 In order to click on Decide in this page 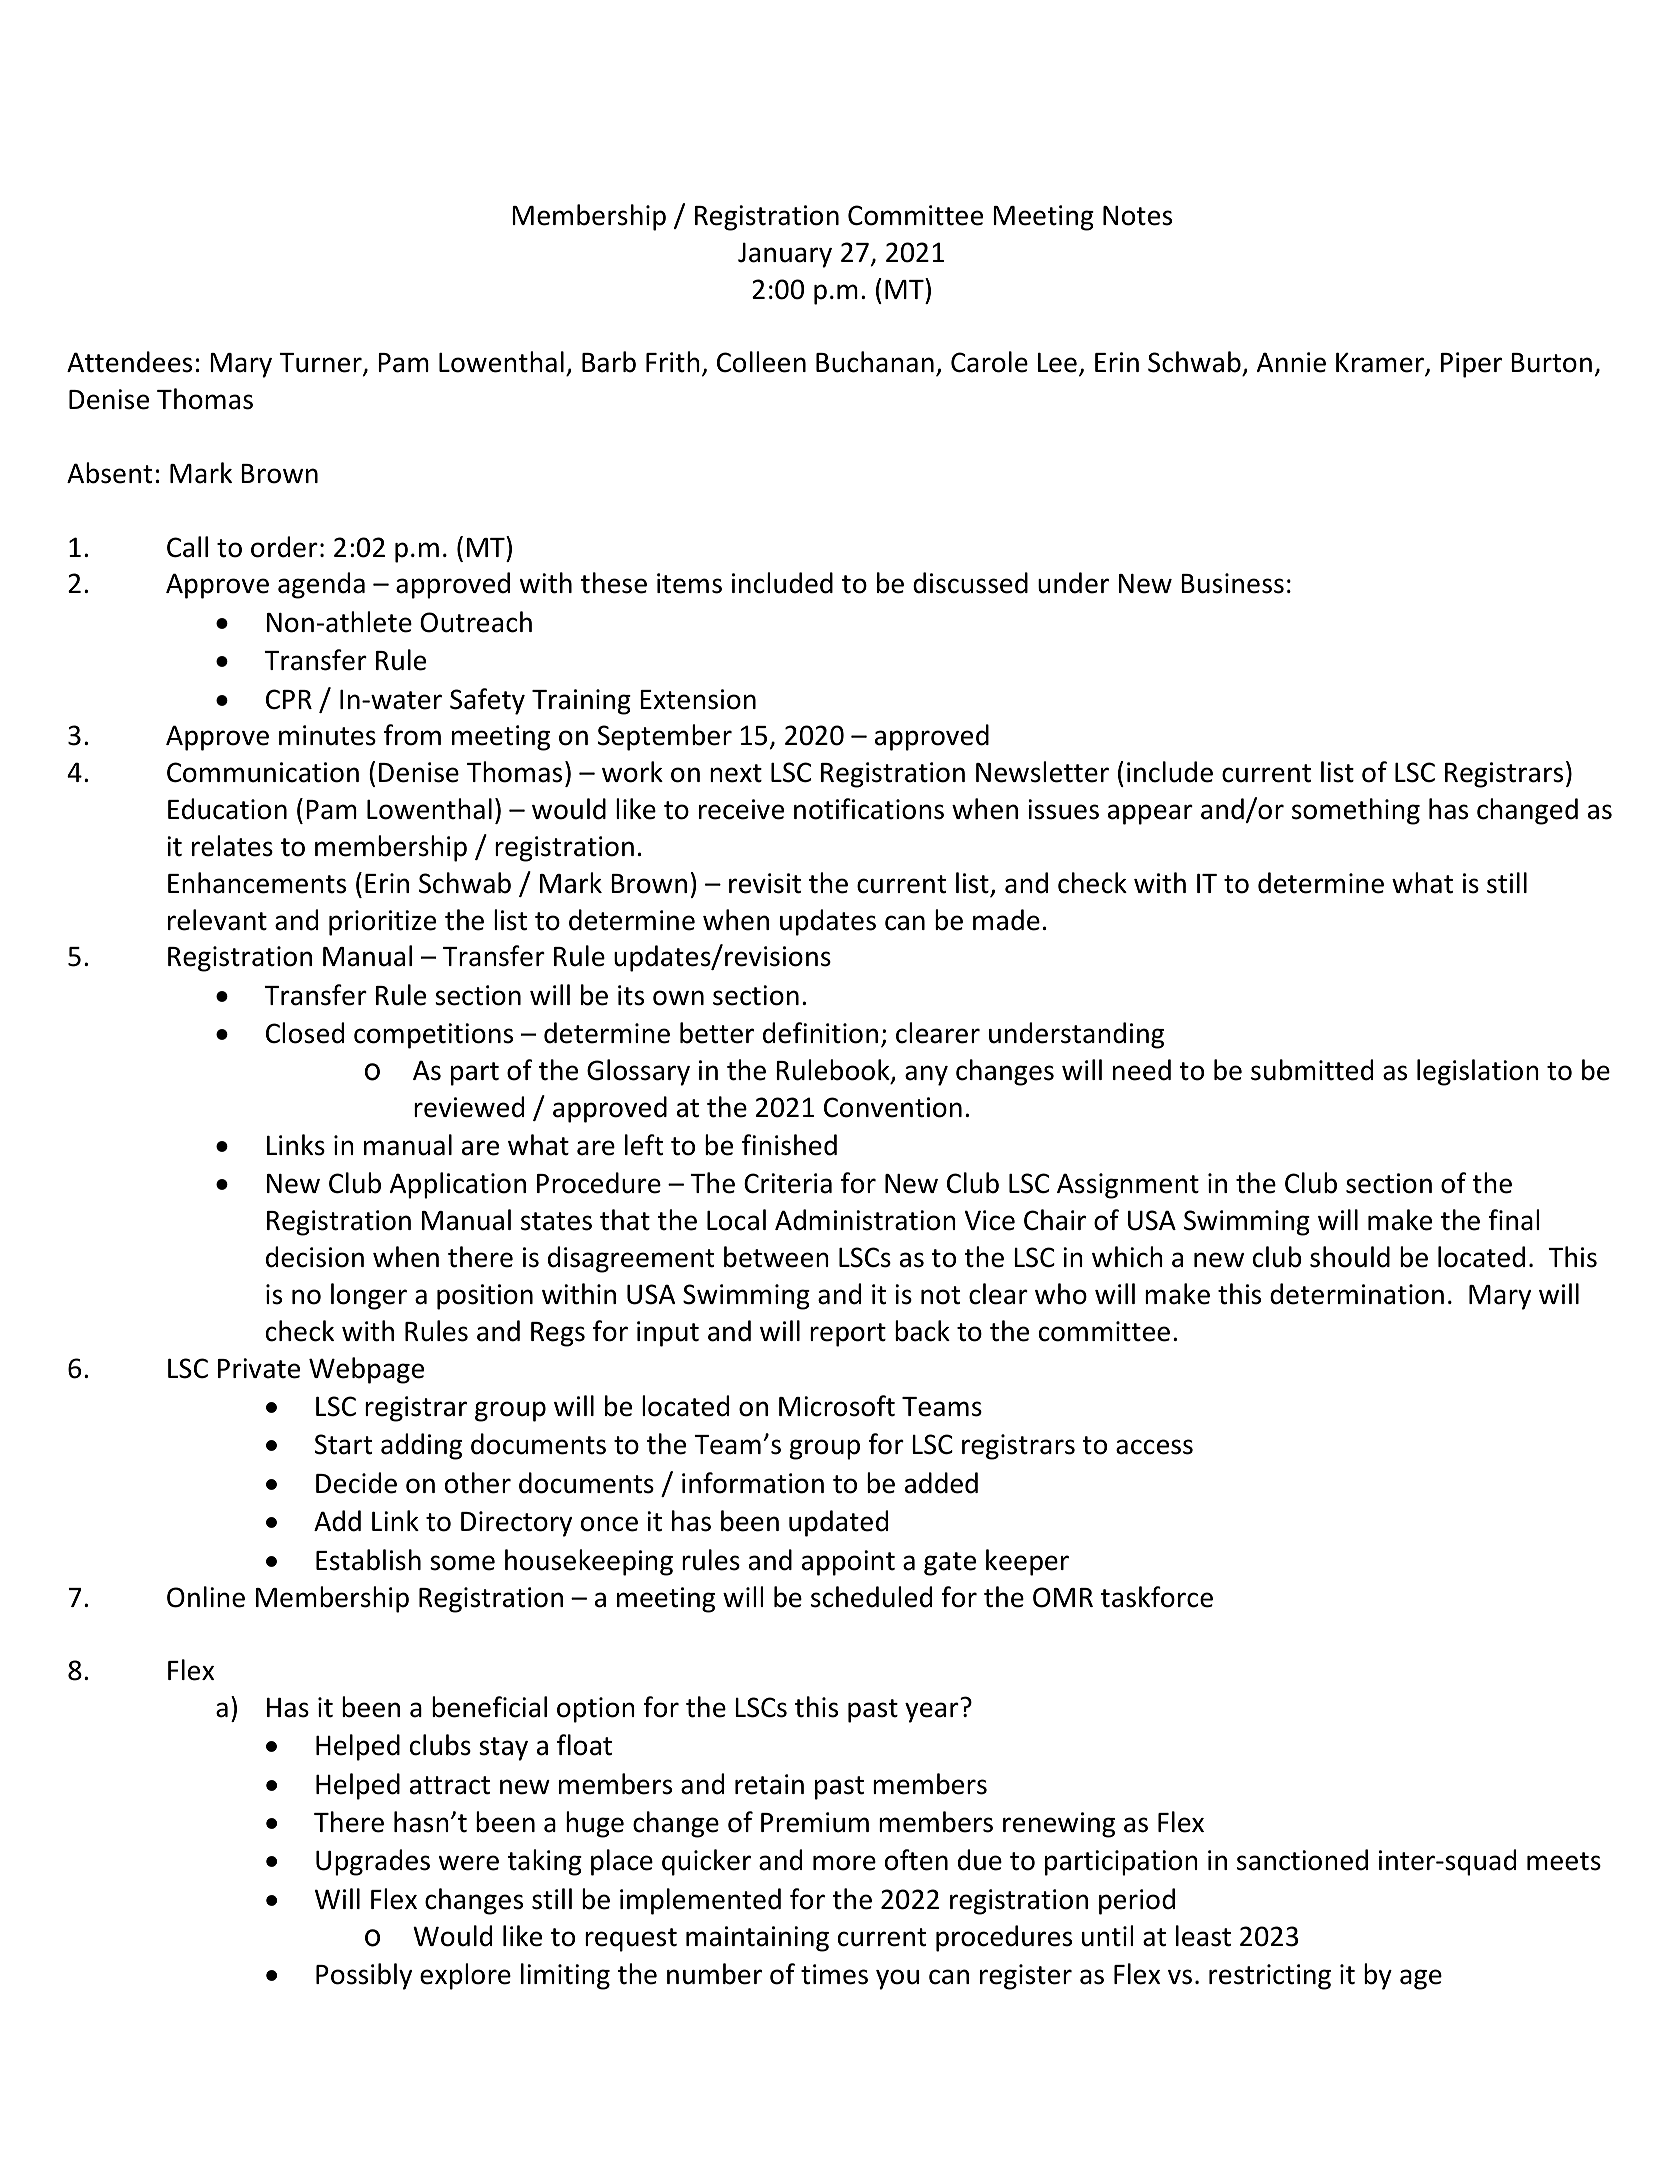, I will do `click(356, 1483)`.
